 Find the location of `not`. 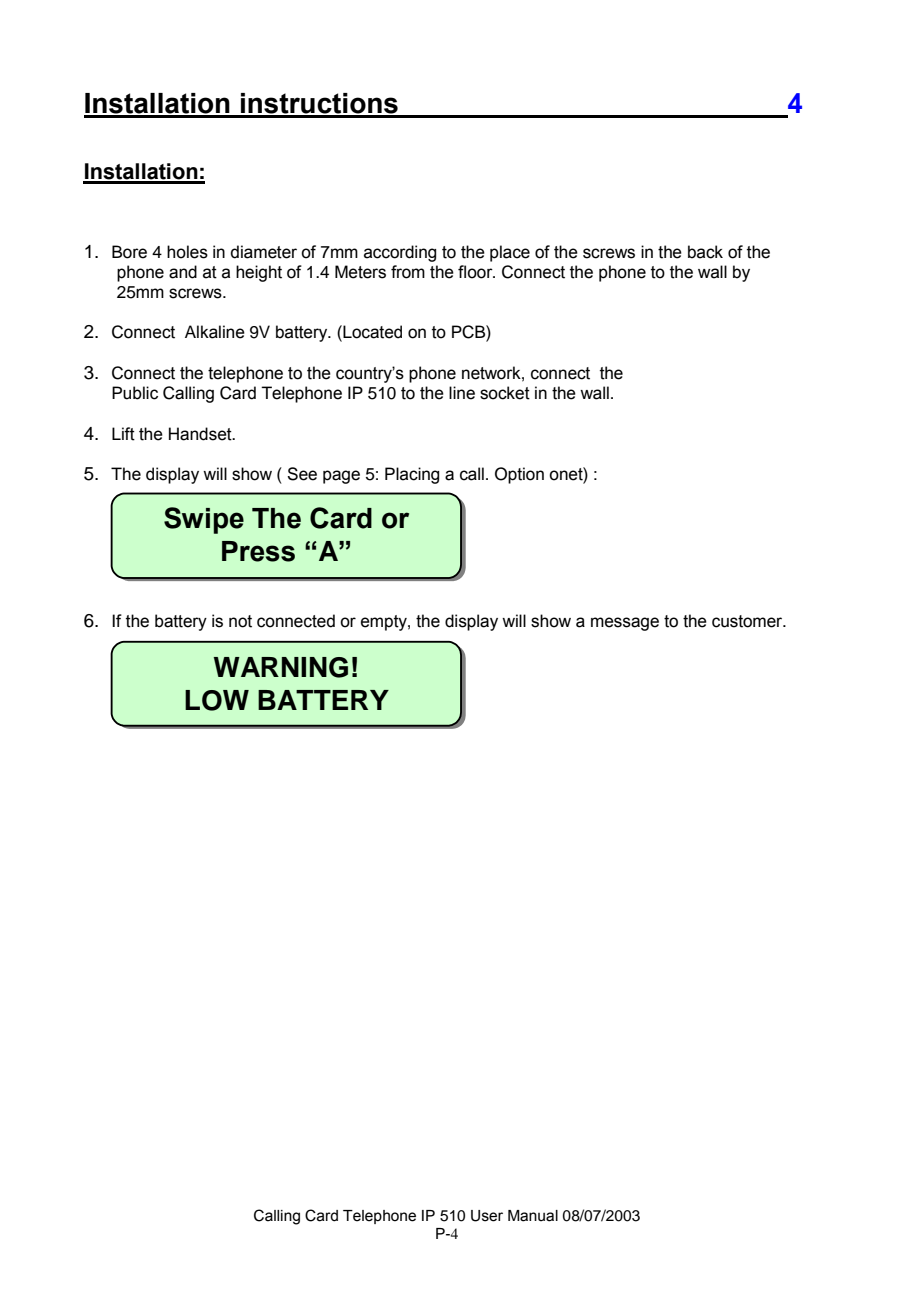

not is located at coordinates (240, 621).
